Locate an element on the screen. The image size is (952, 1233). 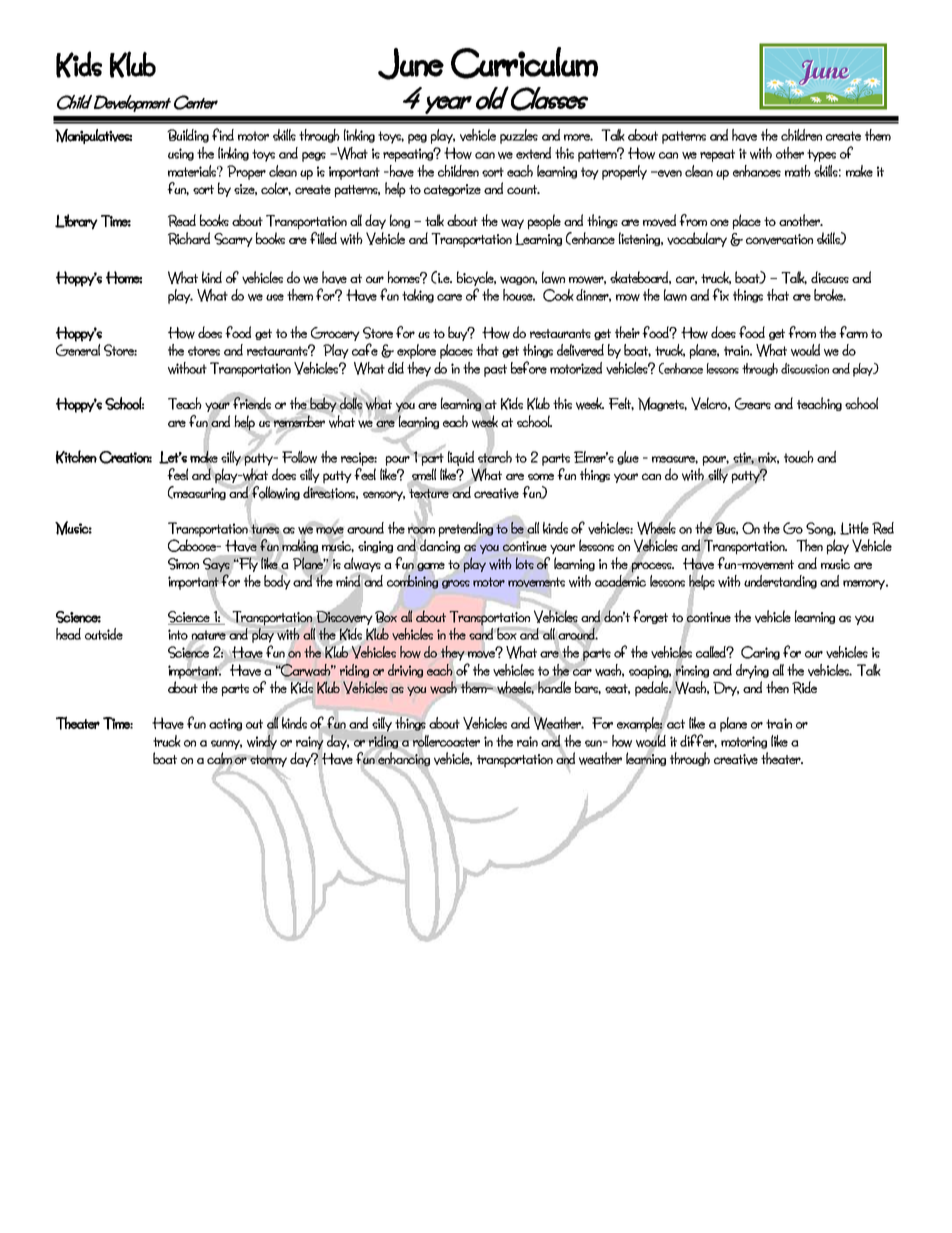
fix is located at coordinates (720, 294).
